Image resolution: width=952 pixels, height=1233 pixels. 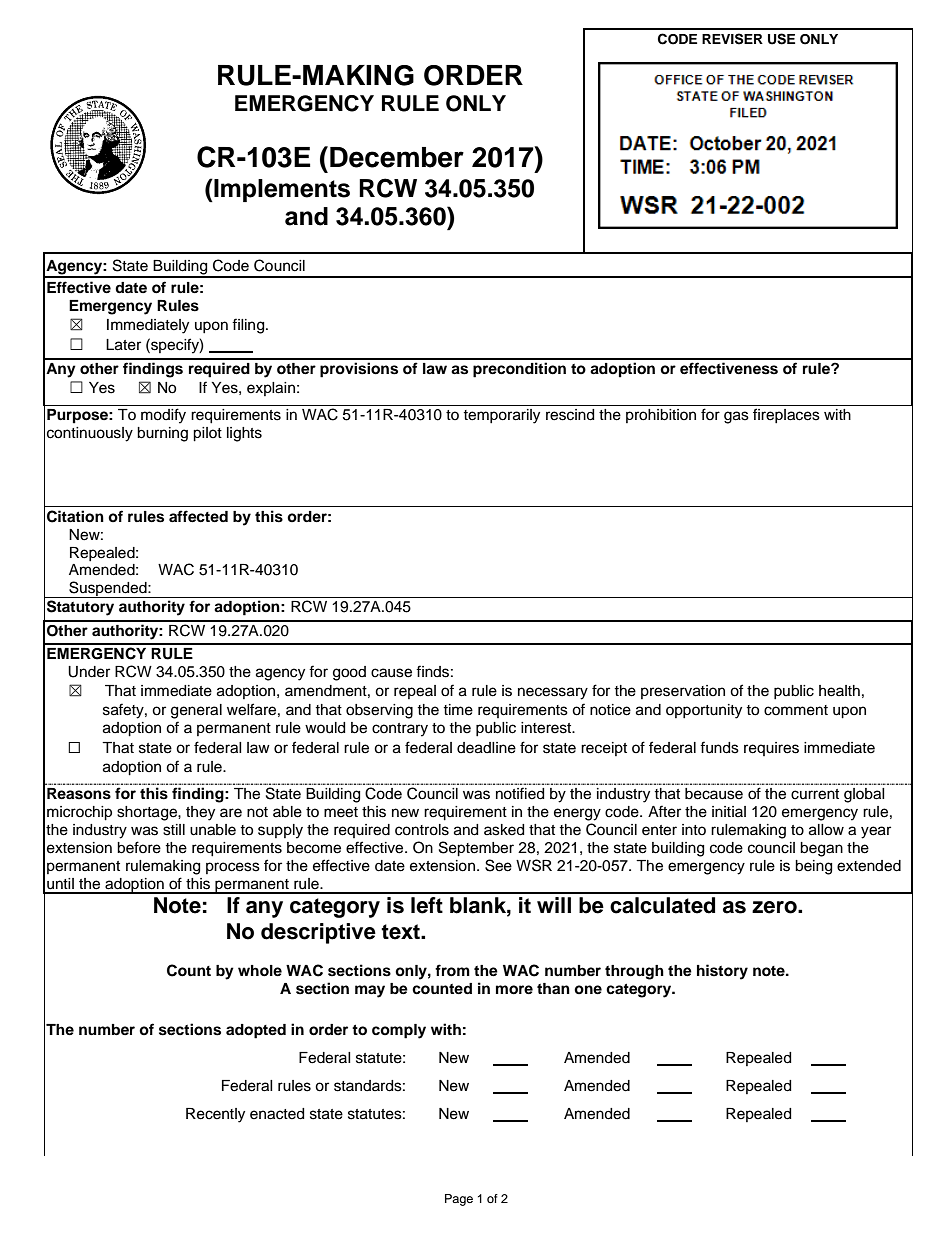 What do you see at coordinates (459, 1200) in the document?
I see `Page` at bounding box center [459, 1200].
